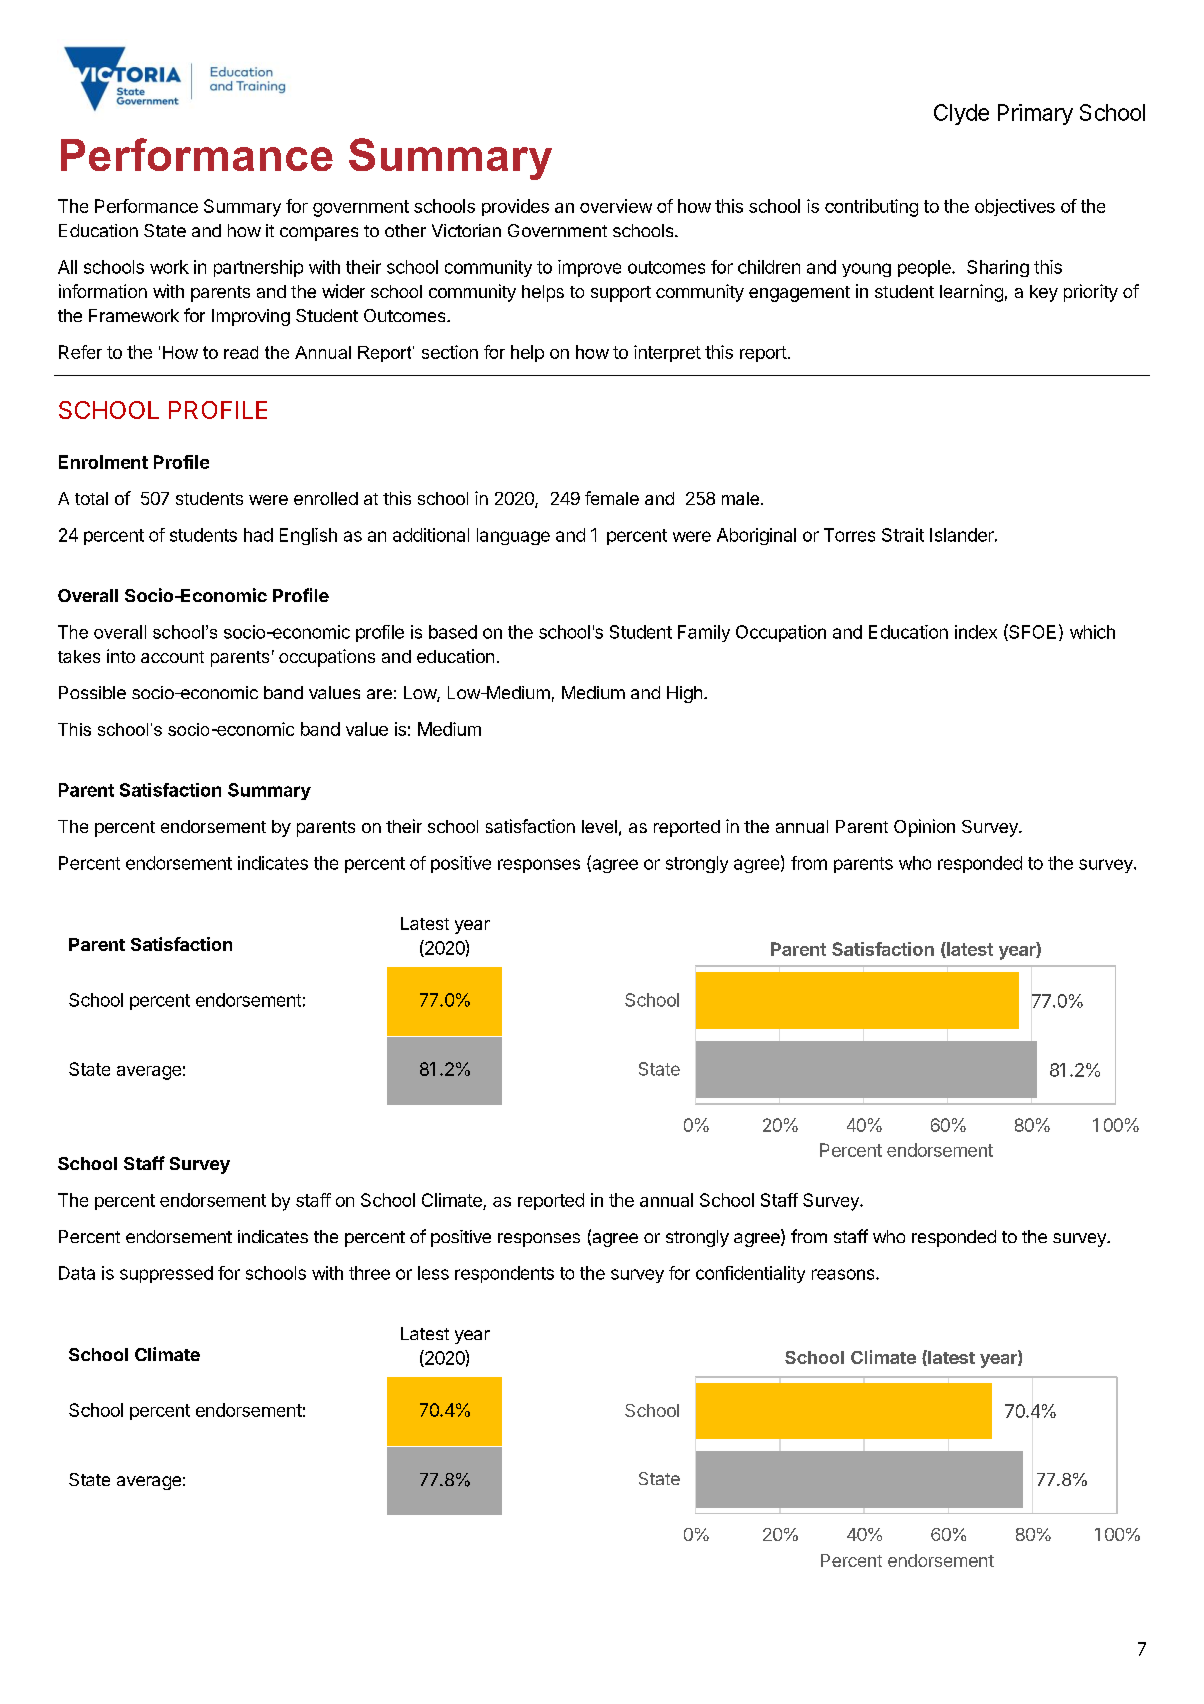 The height and width of the screenshot is (1704, 1204). I want to click on index, so click(976, 632).
